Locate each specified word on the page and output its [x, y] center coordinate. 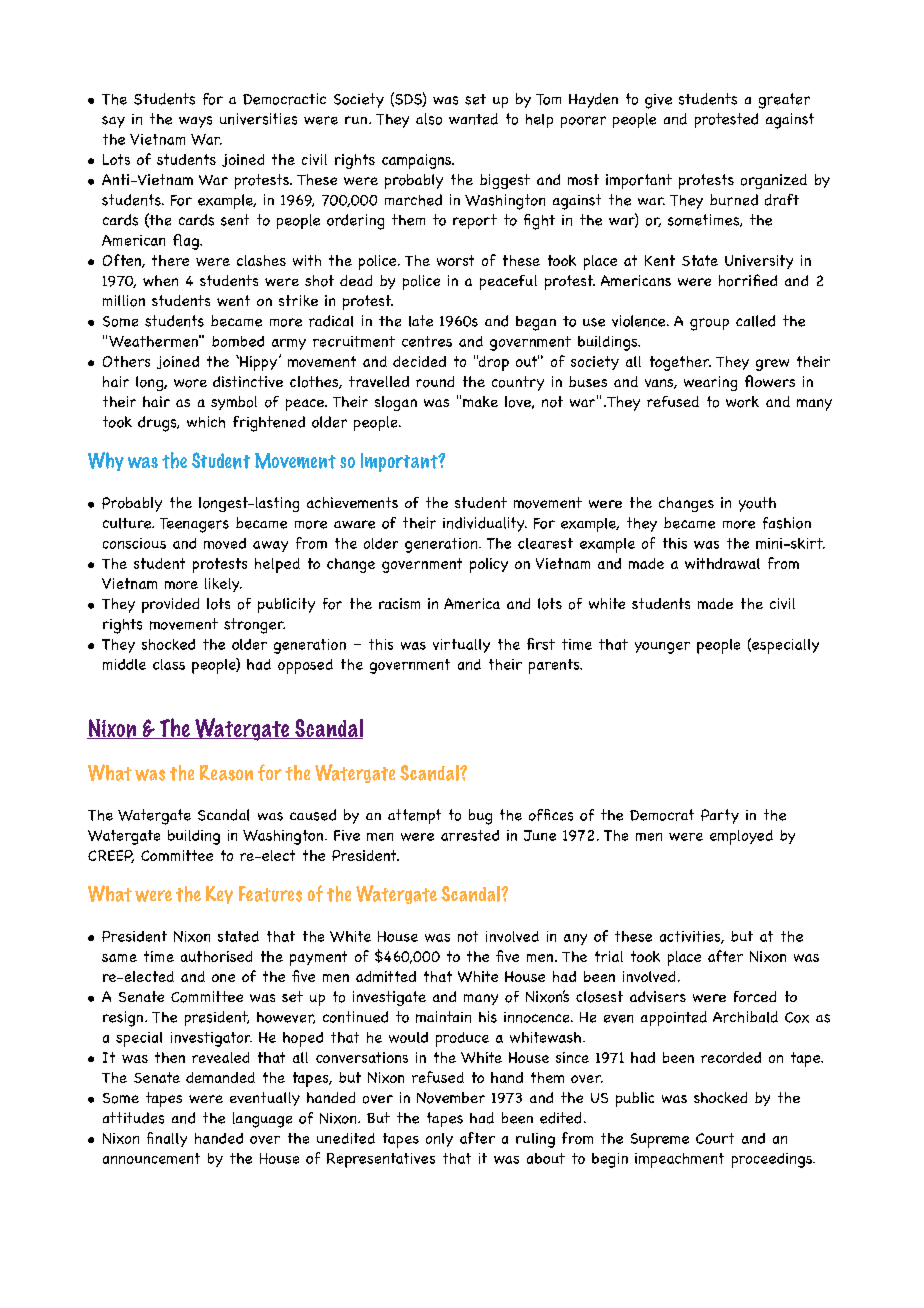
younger [662, 648]
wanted [473, 119]
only [439, 1140]
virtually [461, 646]
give [658, 101]
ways [195, 122]
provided [170, 605]
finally [167, 1139]
